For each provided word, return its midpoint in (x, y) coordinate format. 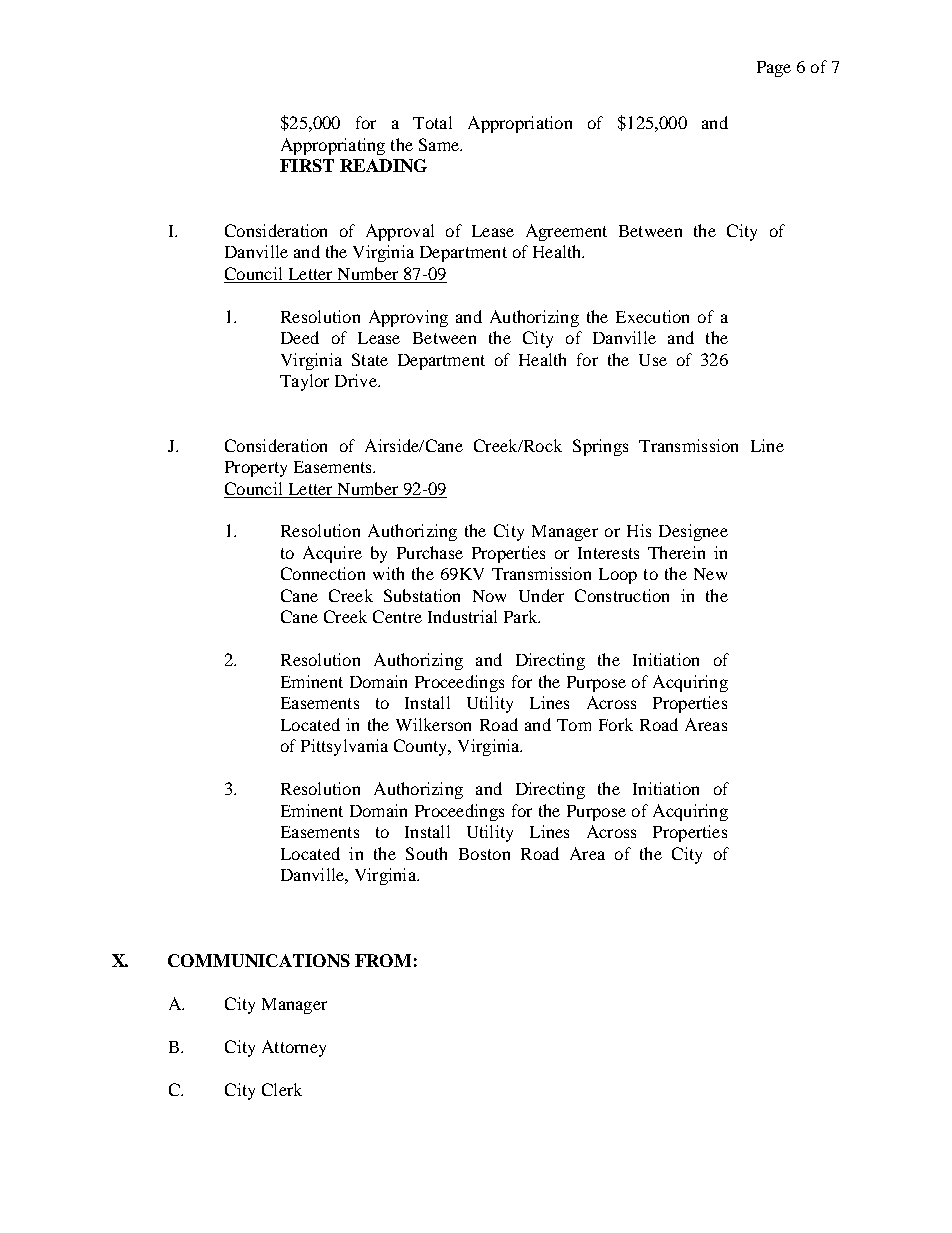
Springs (600, 447)
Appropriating (333, 146)
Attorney (294, 1048)
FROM (383, 960)
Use (653, 360)
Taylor (304, 382)
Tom (574, 725)
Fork (616, 724)
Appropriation (520, 124)
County (422, 747)
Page (774, 69)
